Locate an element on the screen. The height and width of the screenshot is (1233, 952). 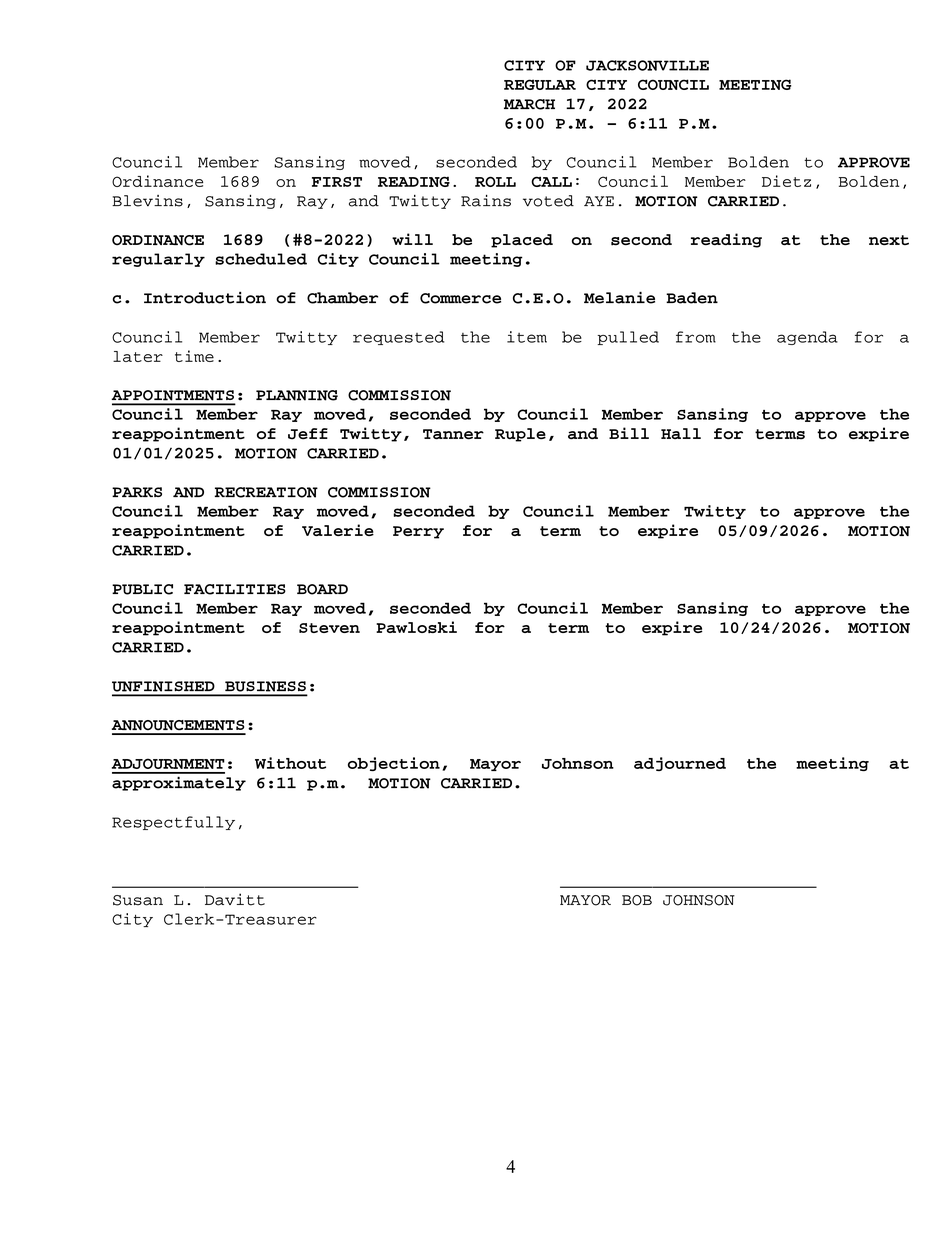
agenda is located at coordinates (807, 338).
